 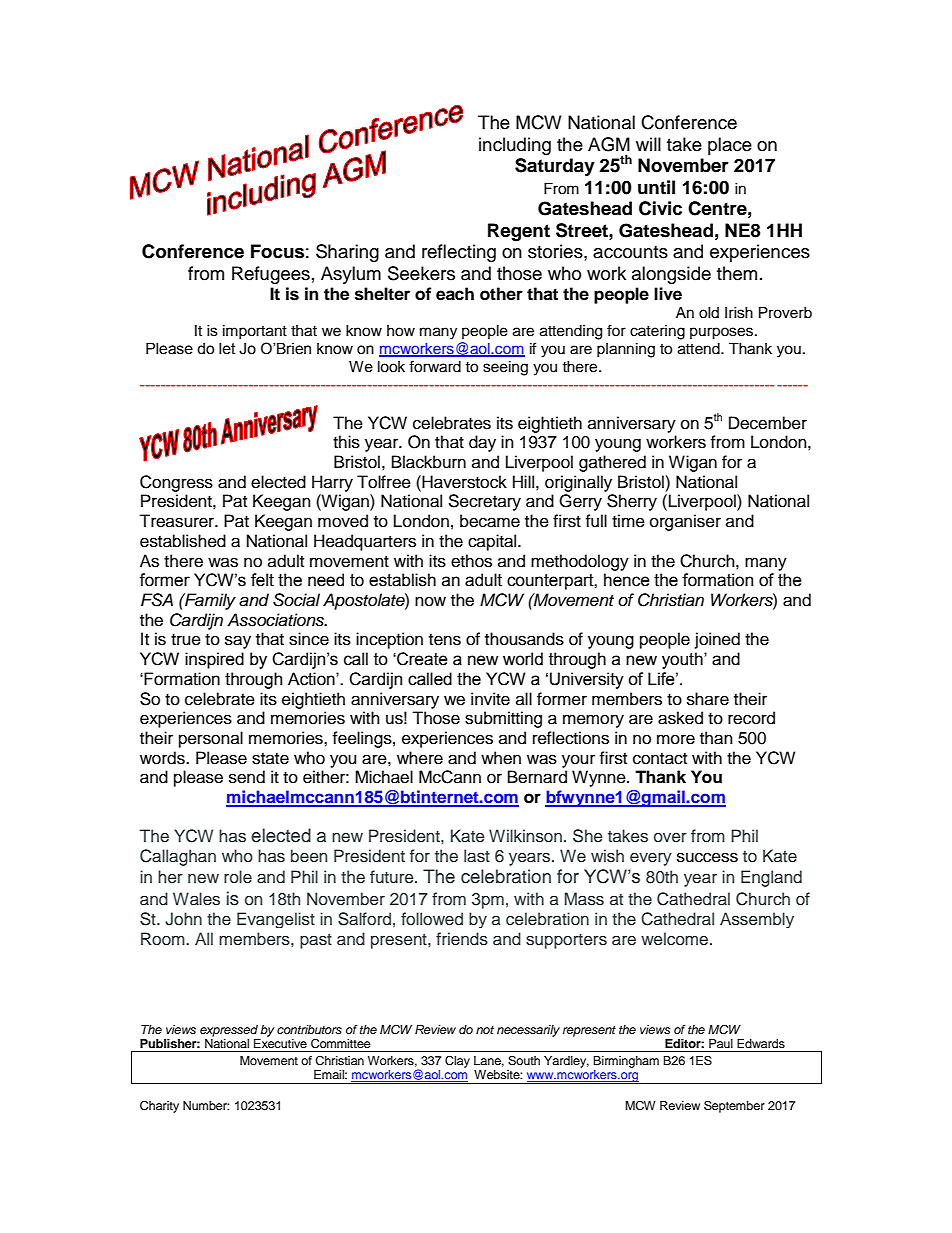 I want to click on Blackburn, so click(x=429, y=462).
